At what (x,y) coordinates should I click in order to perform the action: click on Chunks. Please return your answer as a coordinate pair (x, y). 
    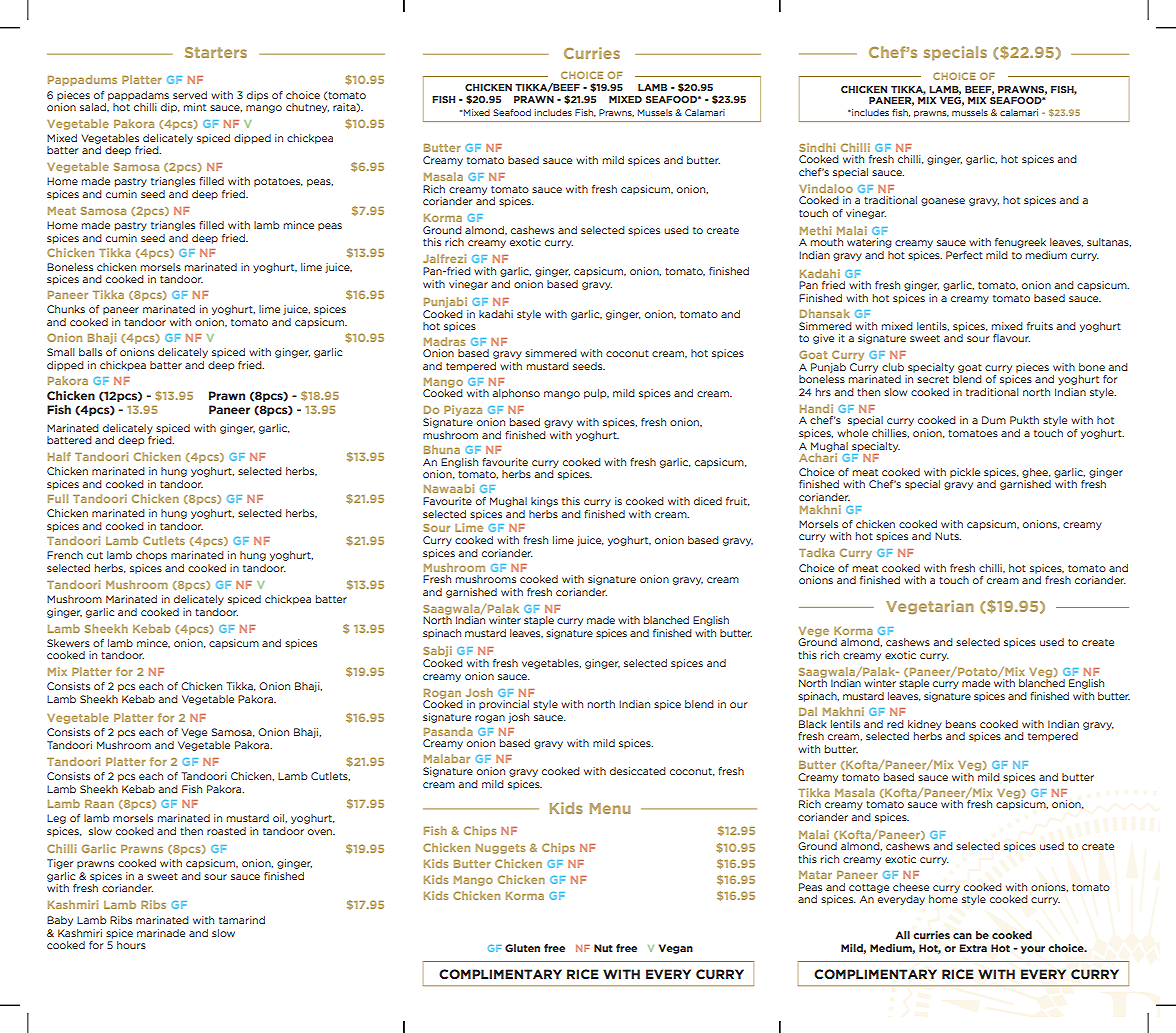
    Looking at the image, I should click on (66, 309).
